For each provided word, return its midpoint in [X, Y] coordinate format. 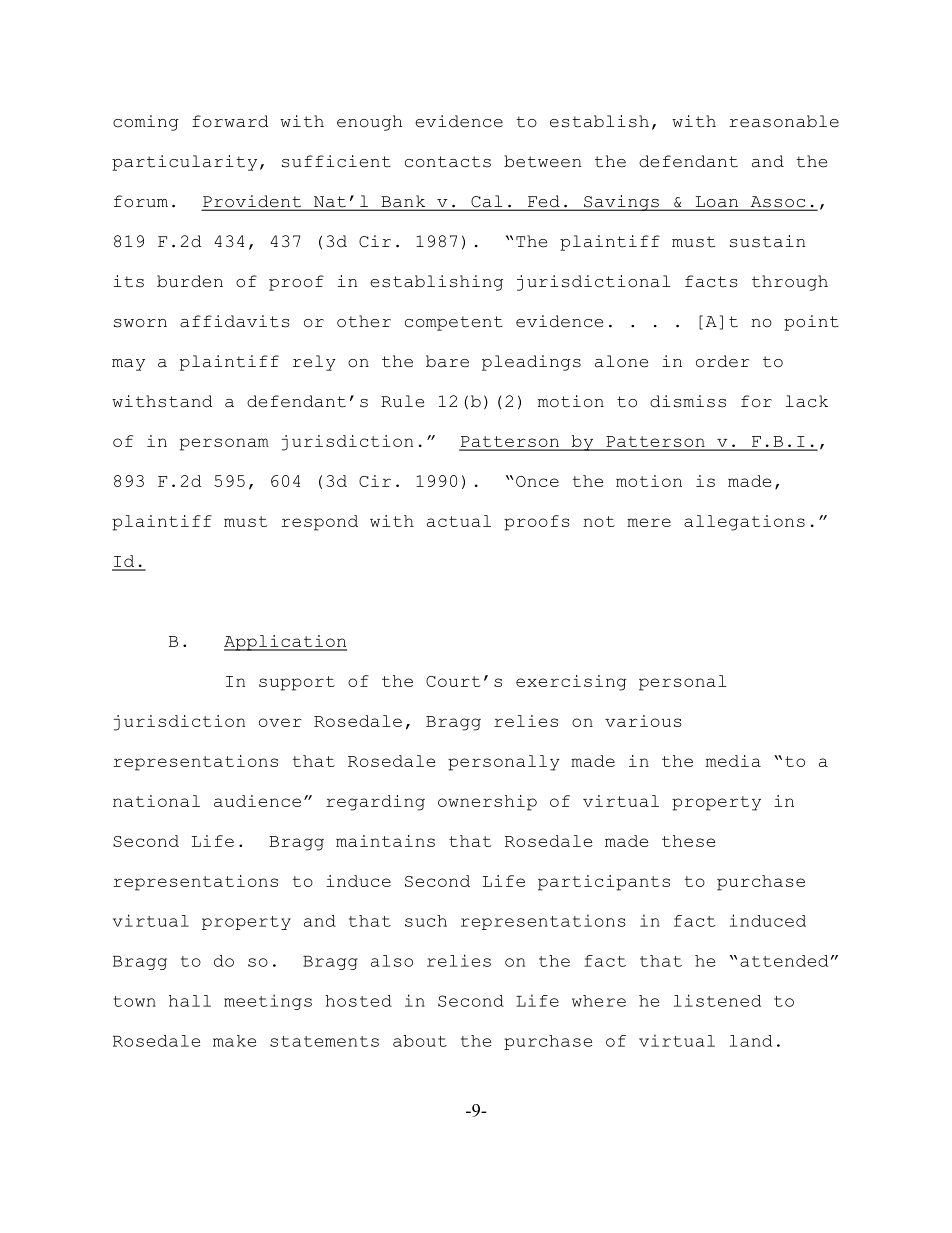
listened [717, 1000]
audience [257, 801]
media [733, 761]
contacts [448, 162]
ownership [487, 803]
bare [447, 361]
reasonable [784, 121]
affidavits [235, 321]
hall [190, 1001]
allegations [744, 523]
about [420, 1041]
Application [285, 643]
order [722, 361]
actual [459, 521]
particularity [184, 163]
